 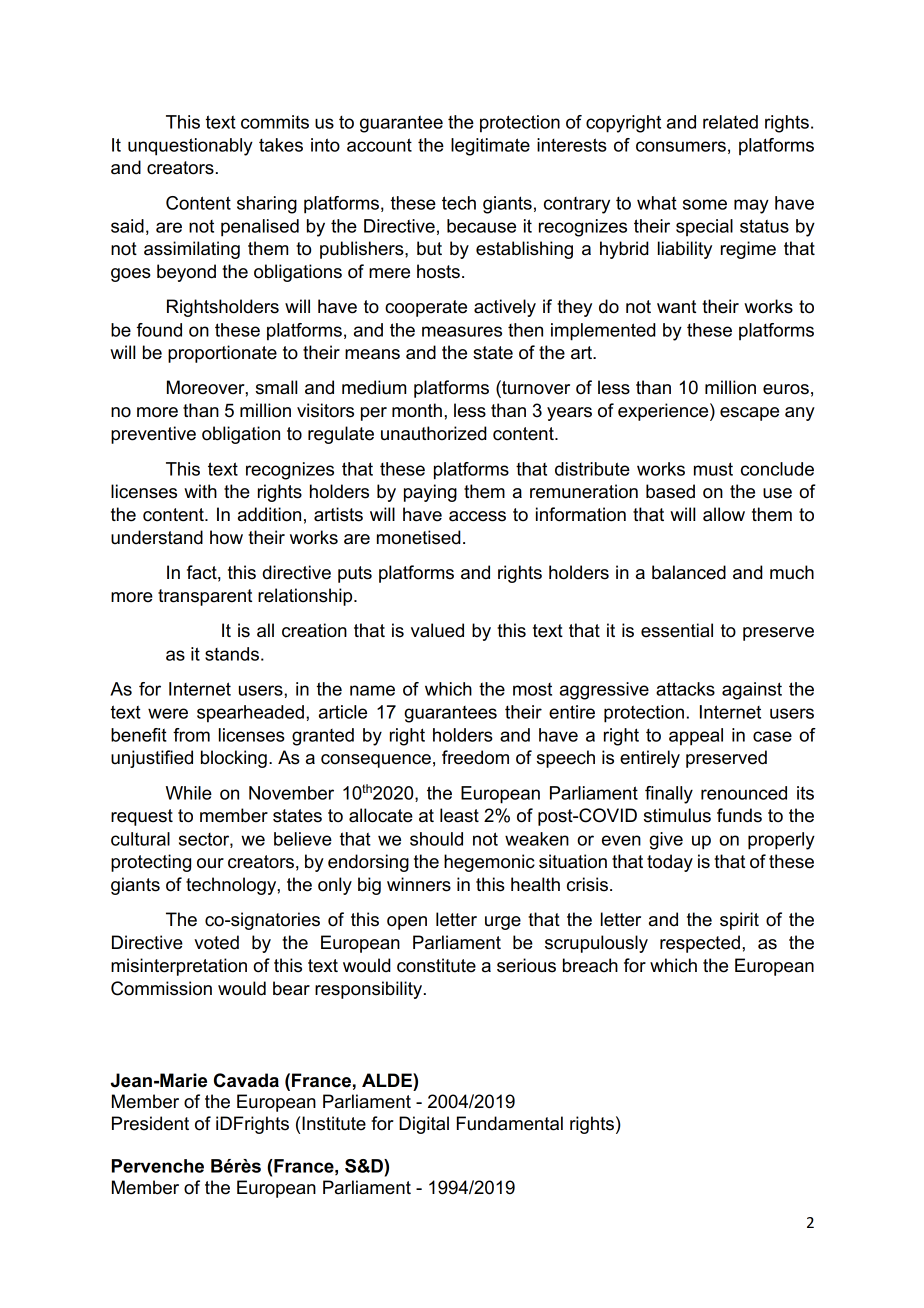 What do you see at coordinates (681, 146) in the screenshot?
I see `consumers` at bounding box center [681, 146].
